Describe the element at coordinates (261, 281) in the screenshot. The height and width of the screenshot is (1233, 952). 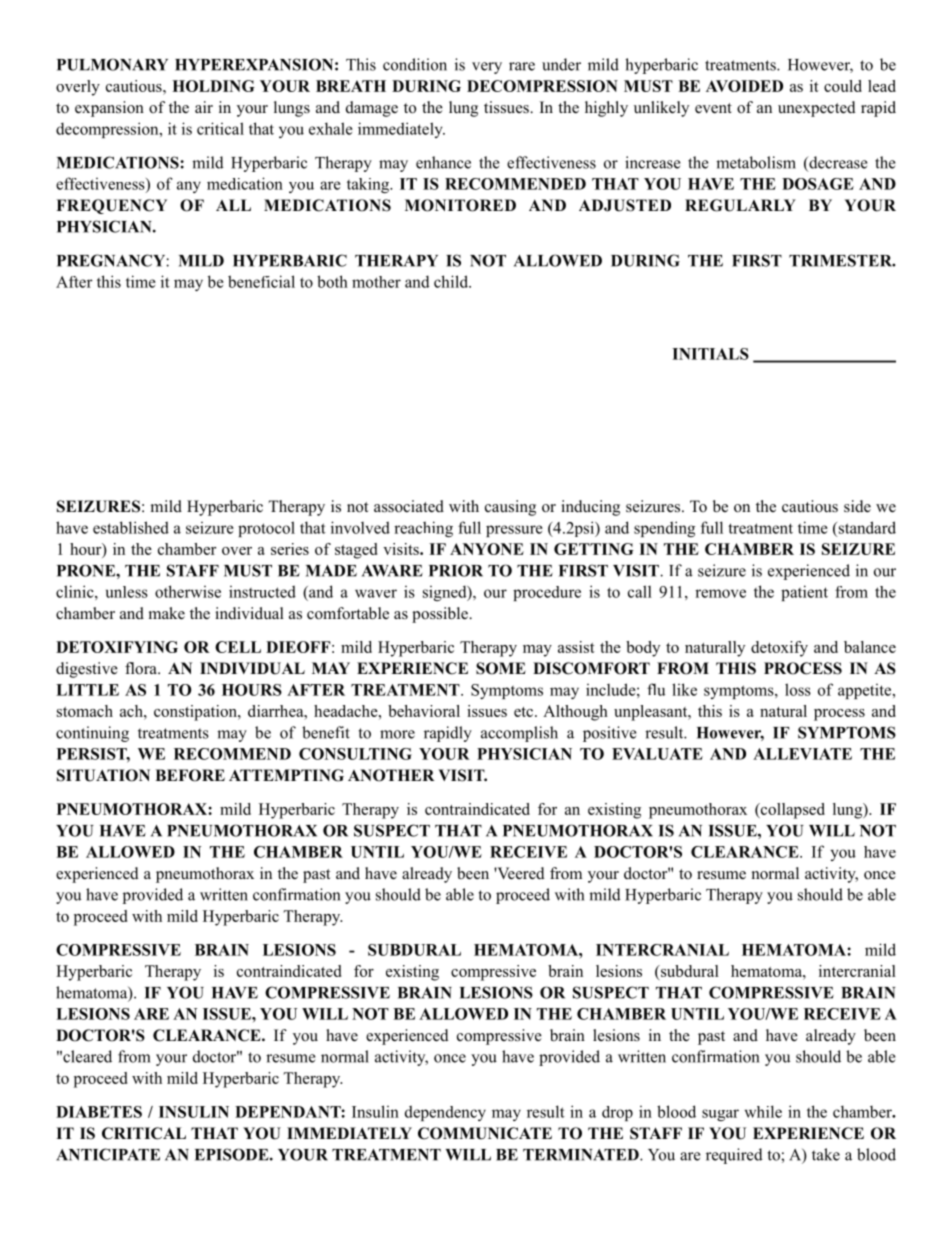
I see `beneficial` at that location.
